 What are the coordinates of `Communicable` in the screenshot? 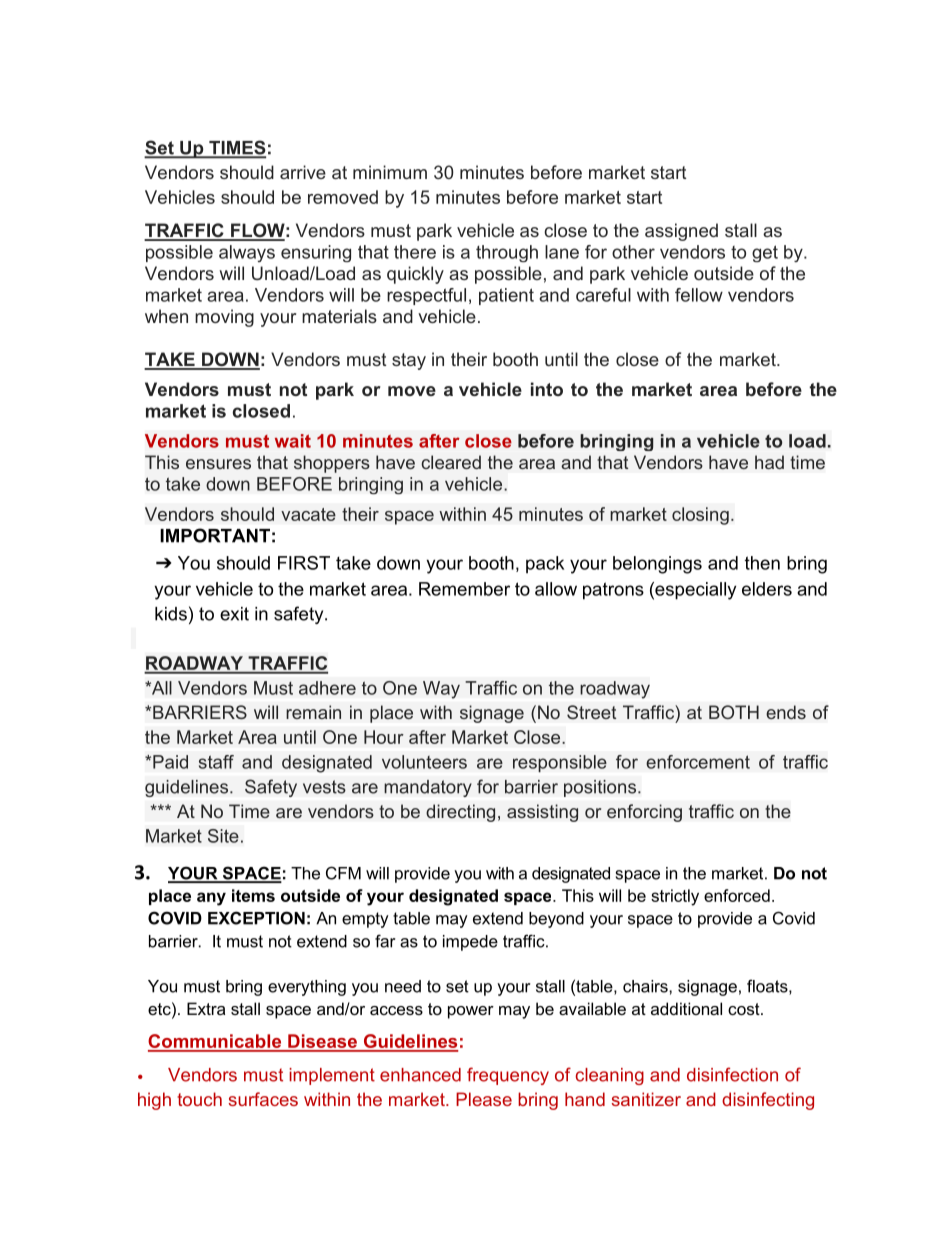 It's located at (216, 1042).
